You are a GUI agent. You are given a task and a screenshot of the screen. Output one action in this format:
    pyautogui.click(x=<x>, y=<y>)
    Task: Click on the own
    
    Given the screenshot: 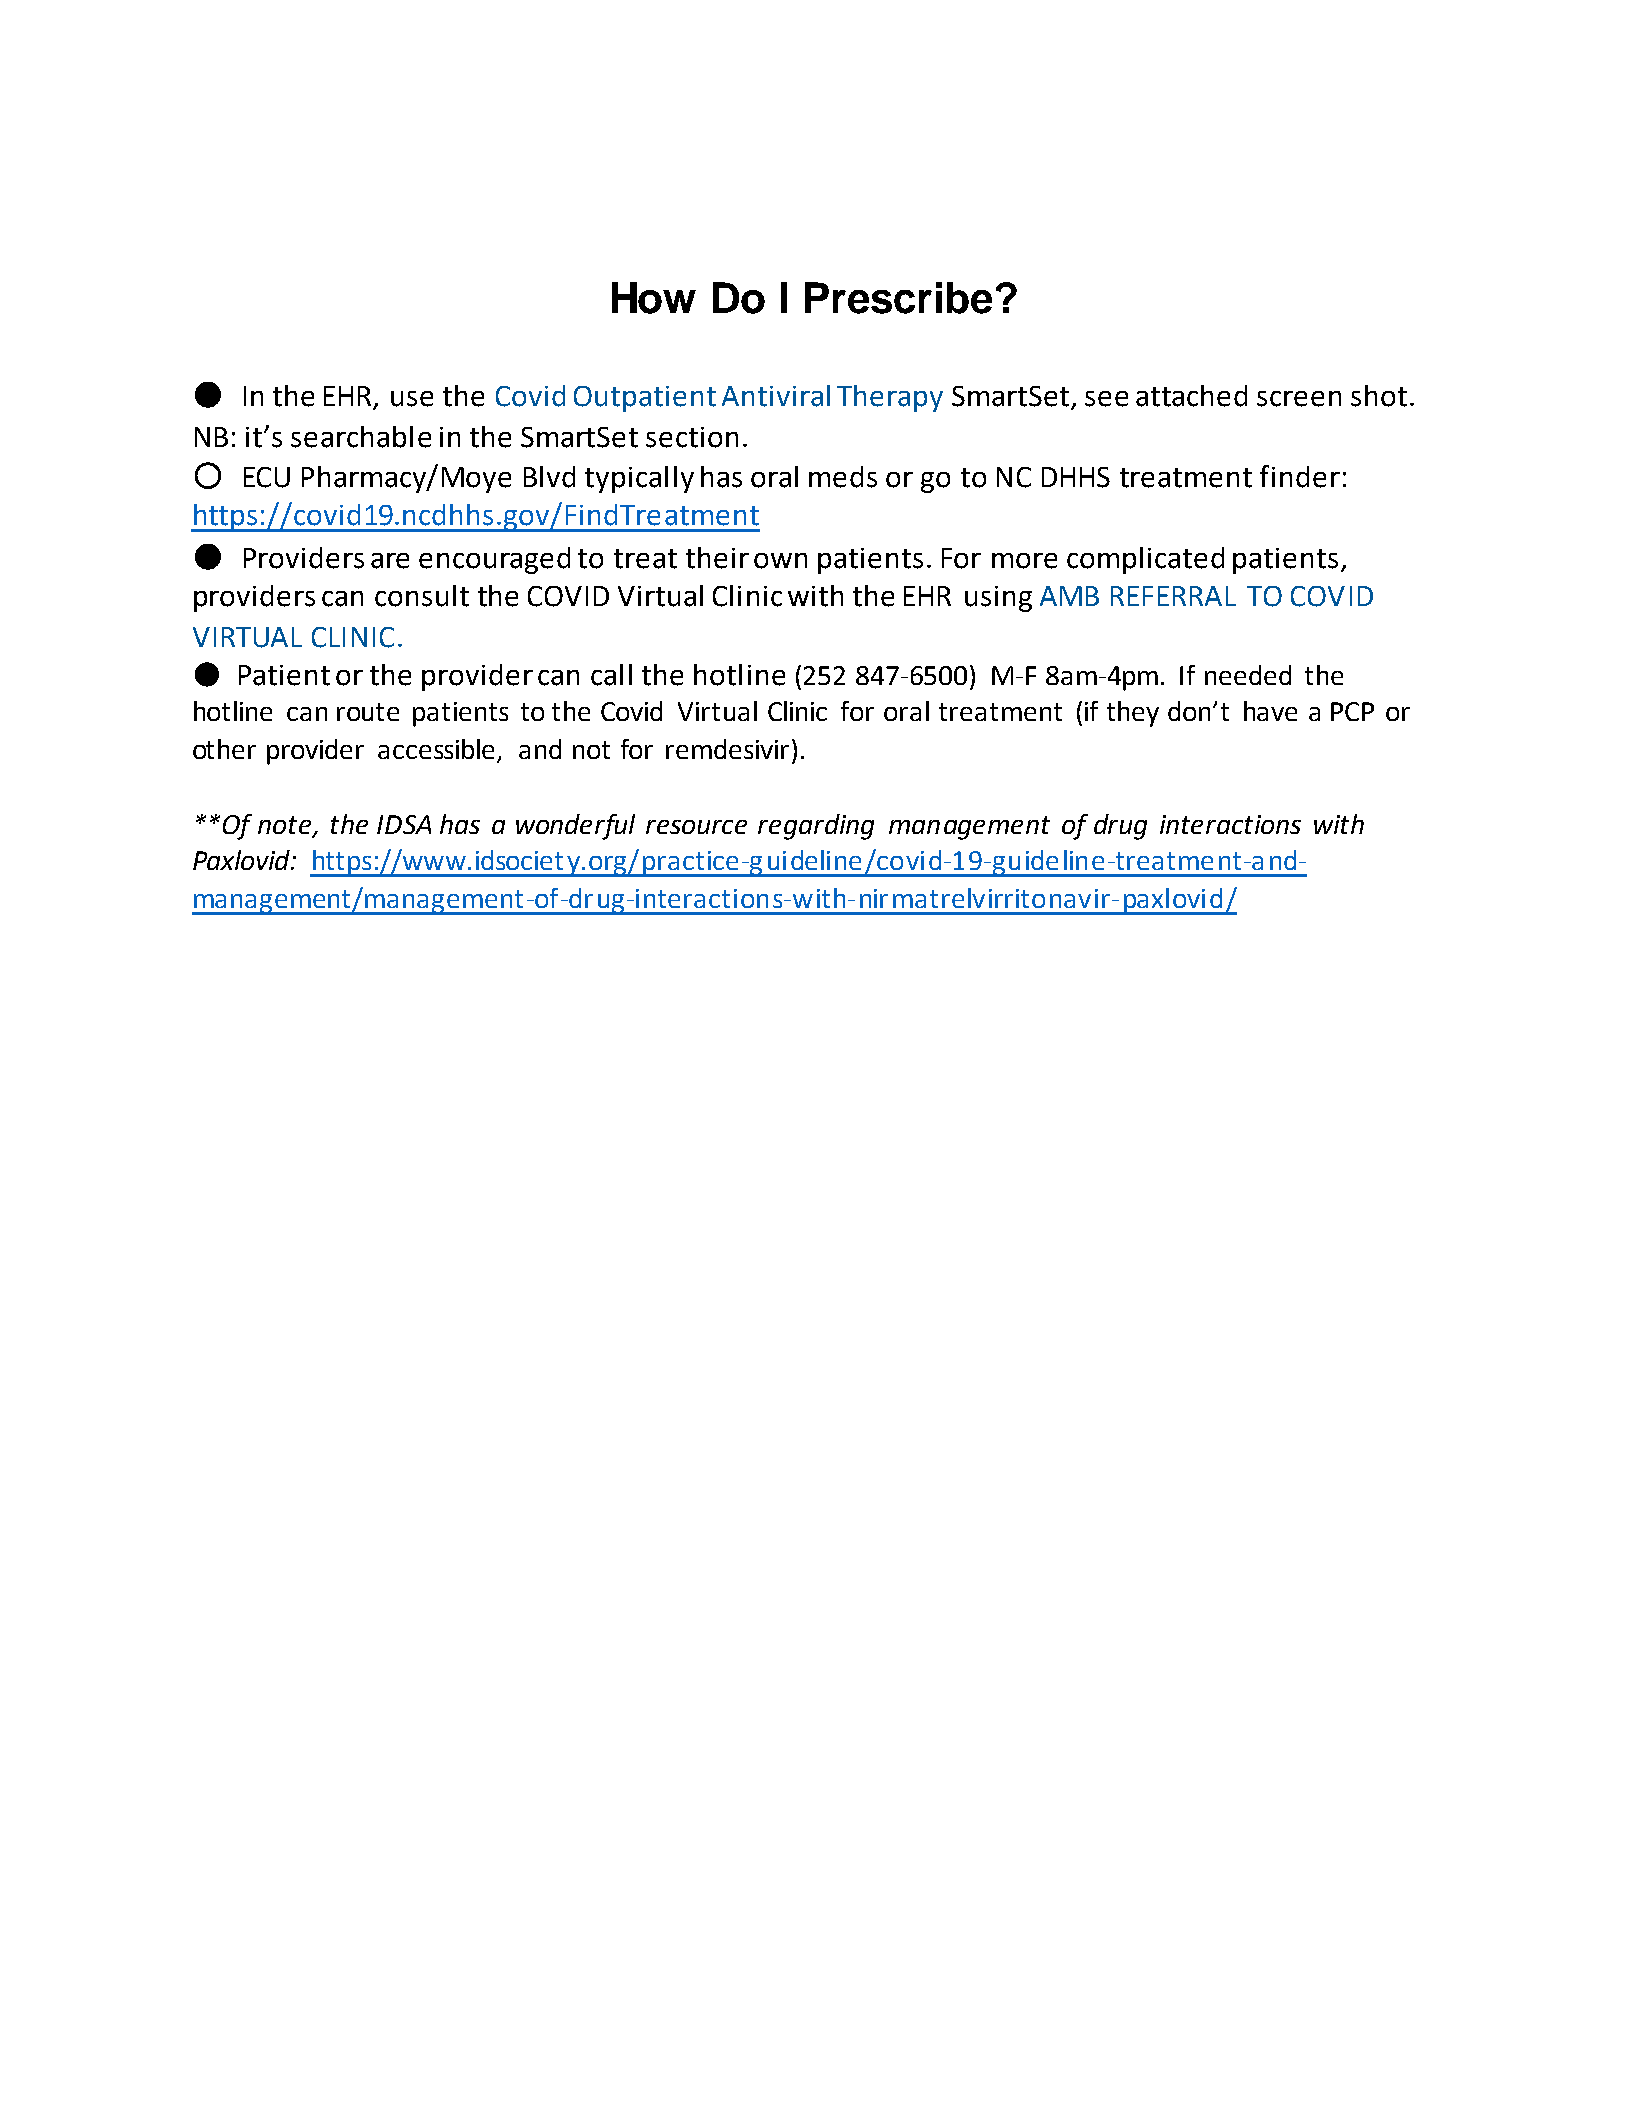 What is the action you would take?
    pyautogui.click(x=780, y=561)
